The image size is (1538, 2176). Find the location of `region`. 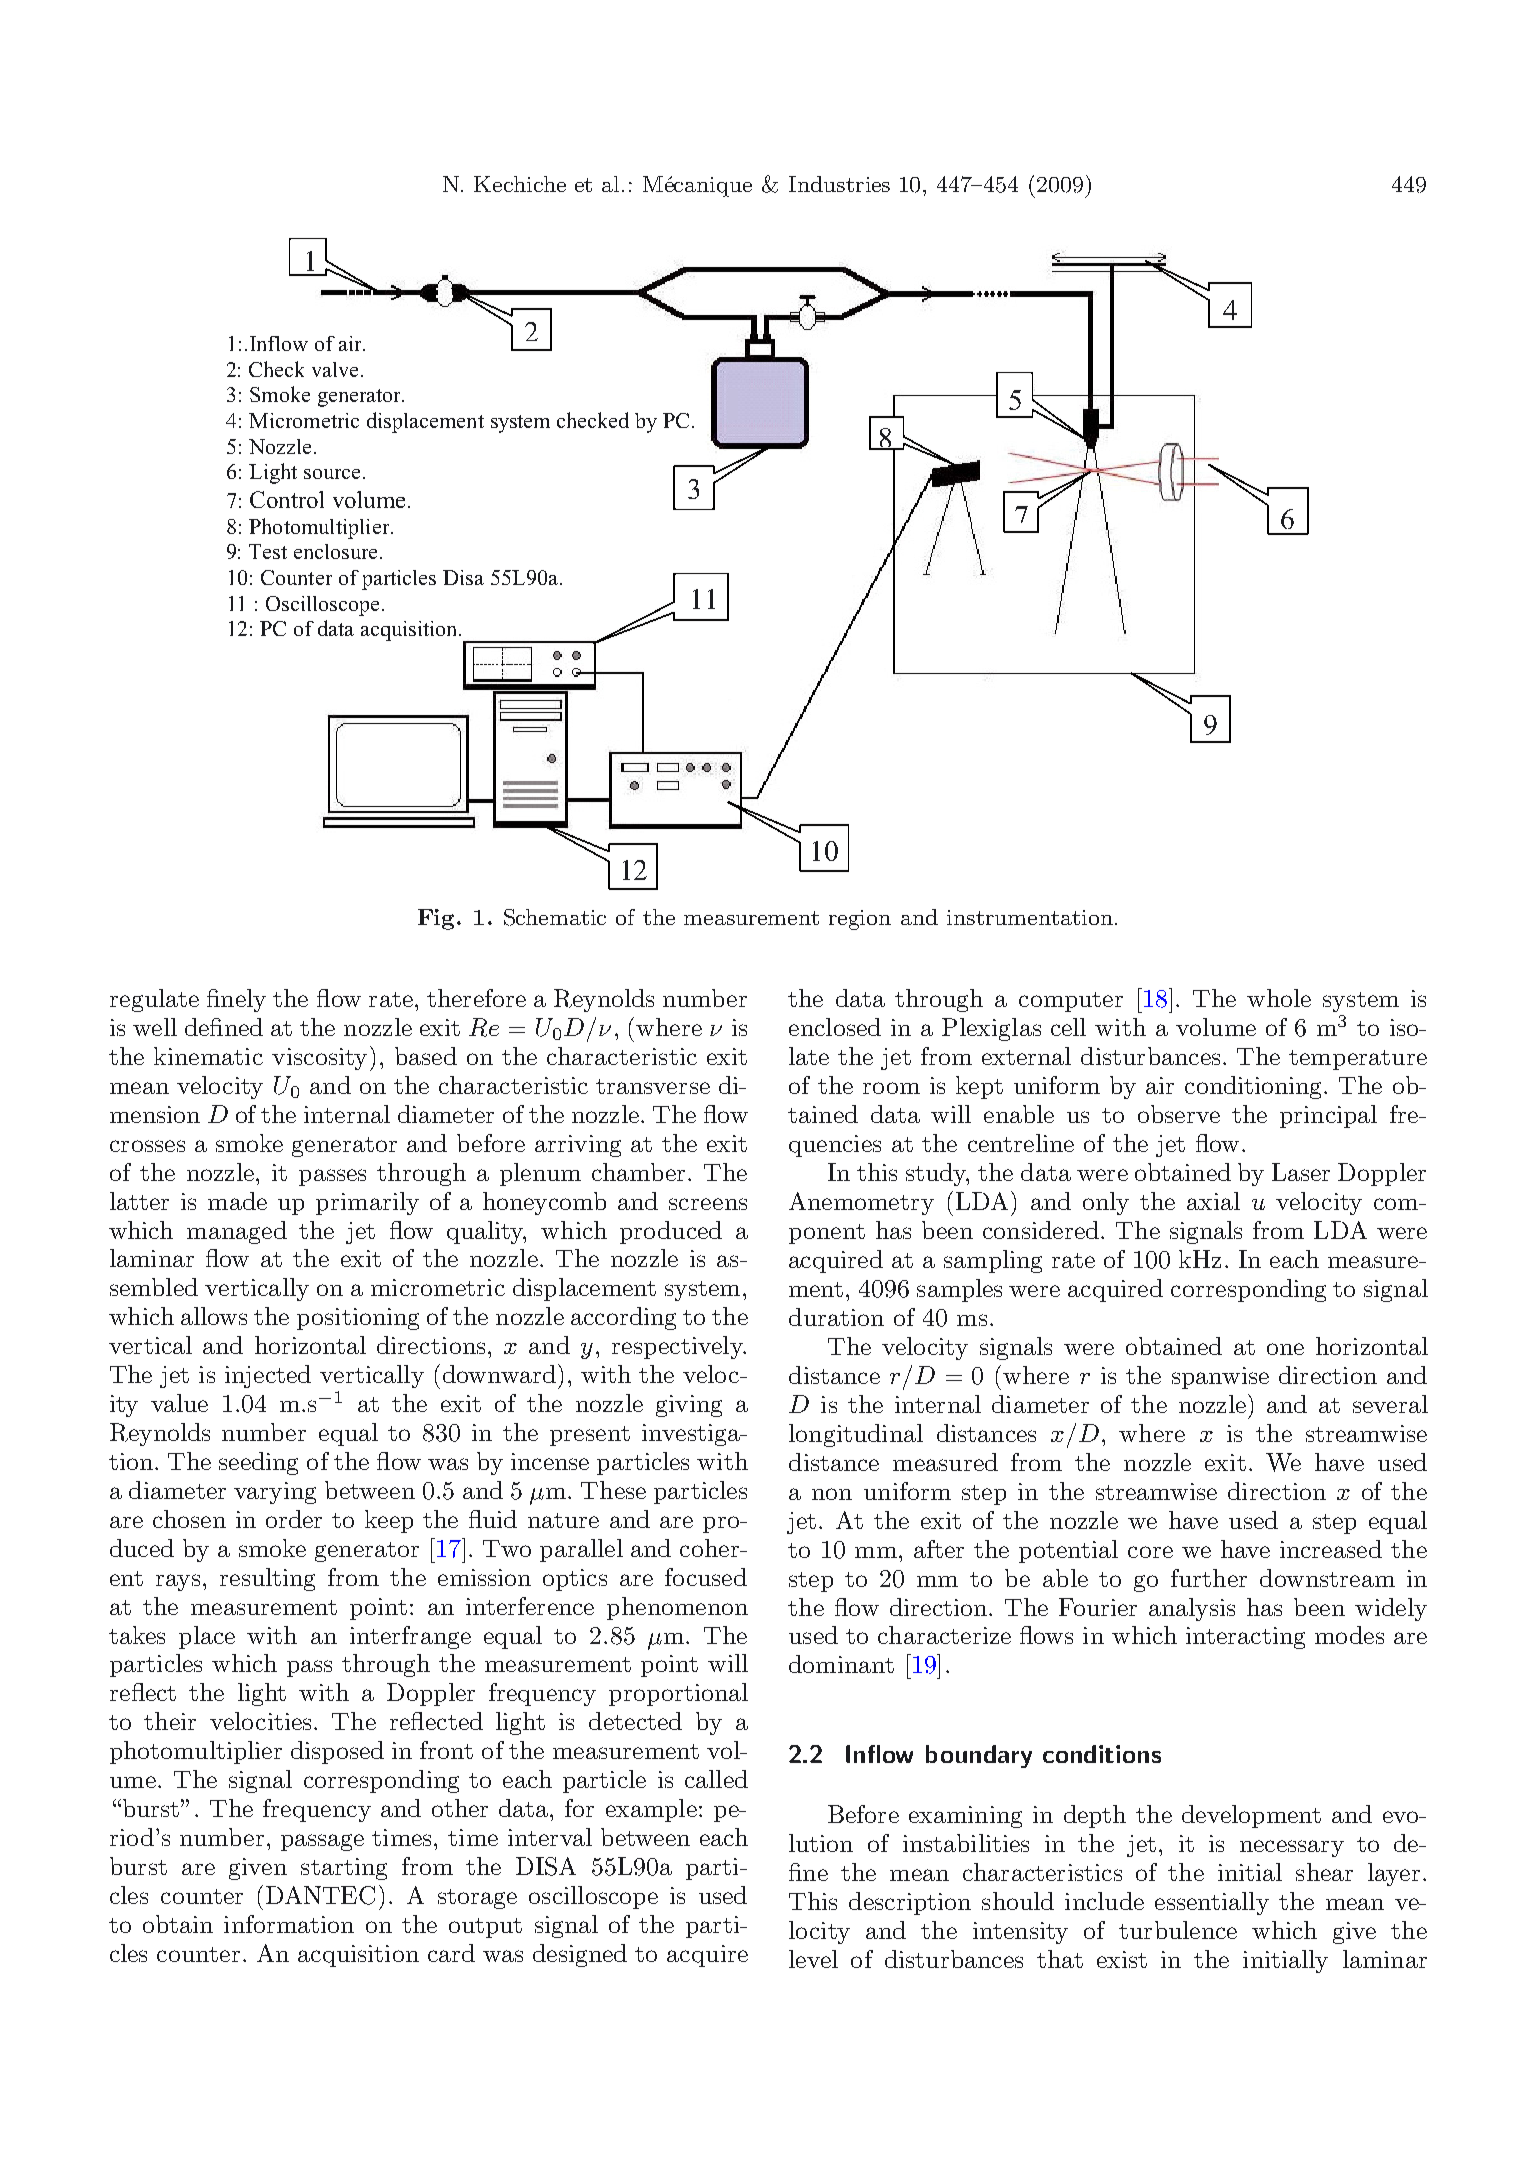

region is located at coordinates (860, 920).
